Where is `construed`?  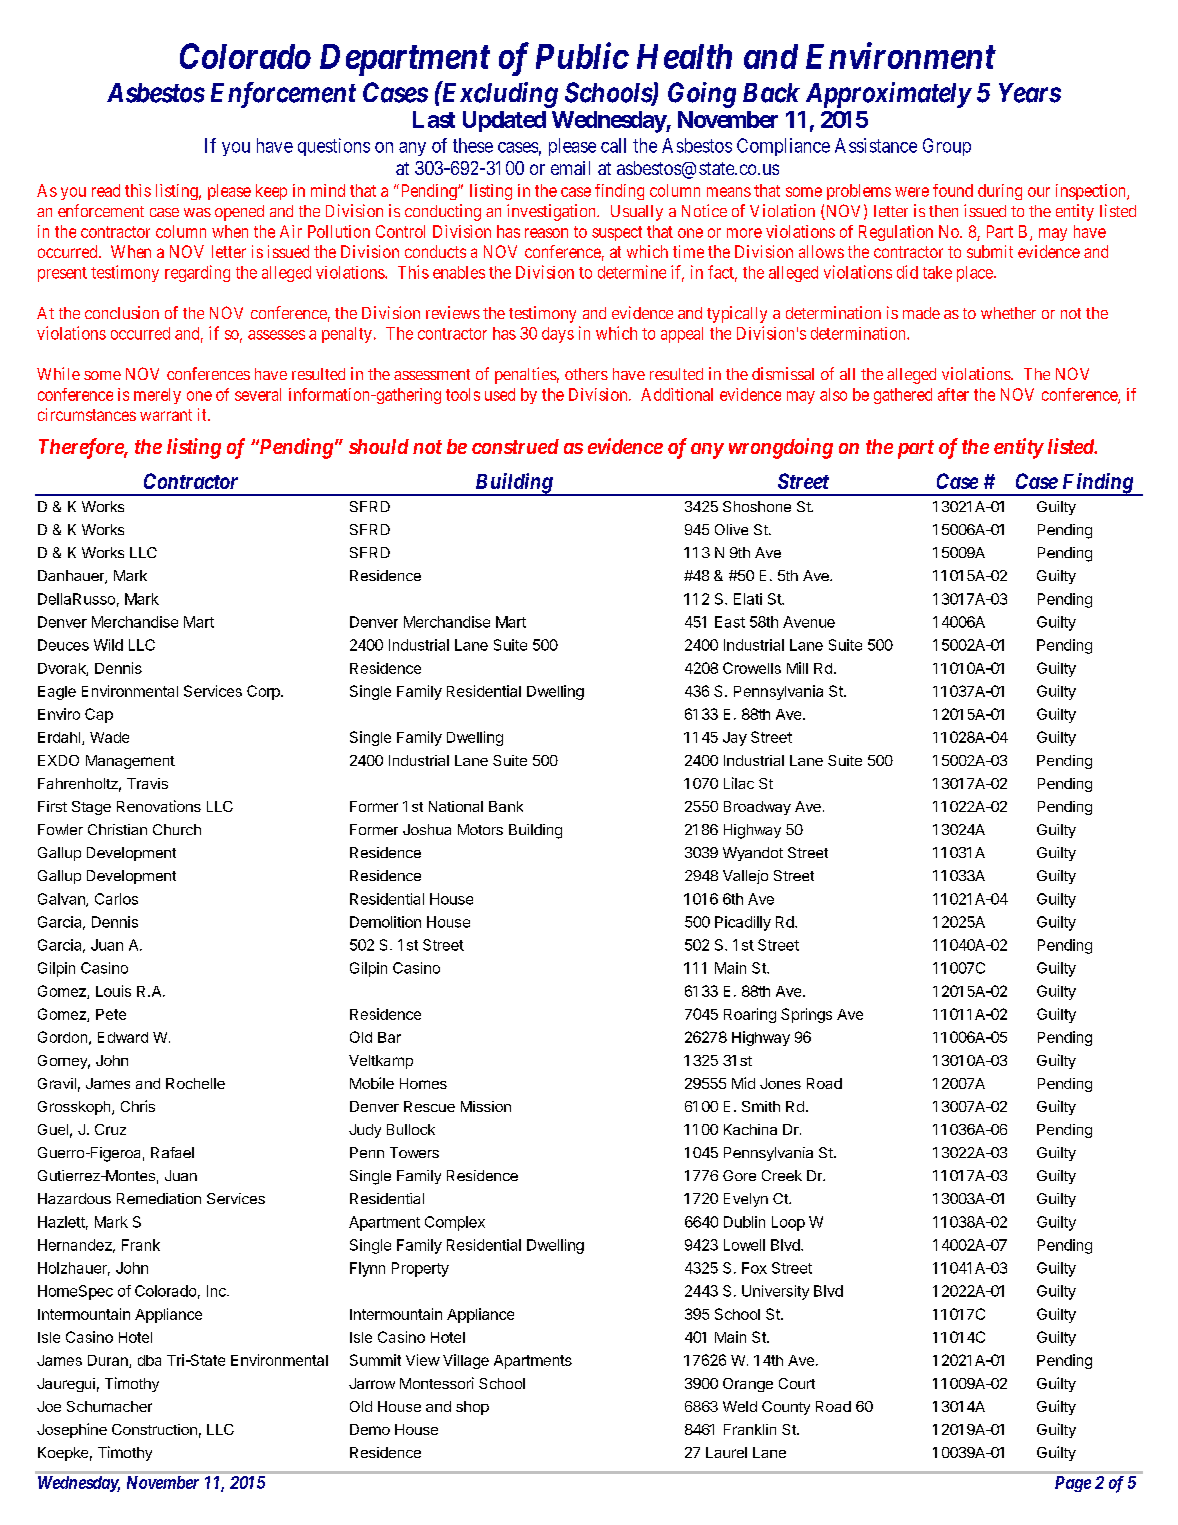
construed is located at coordinates (515, 446).
